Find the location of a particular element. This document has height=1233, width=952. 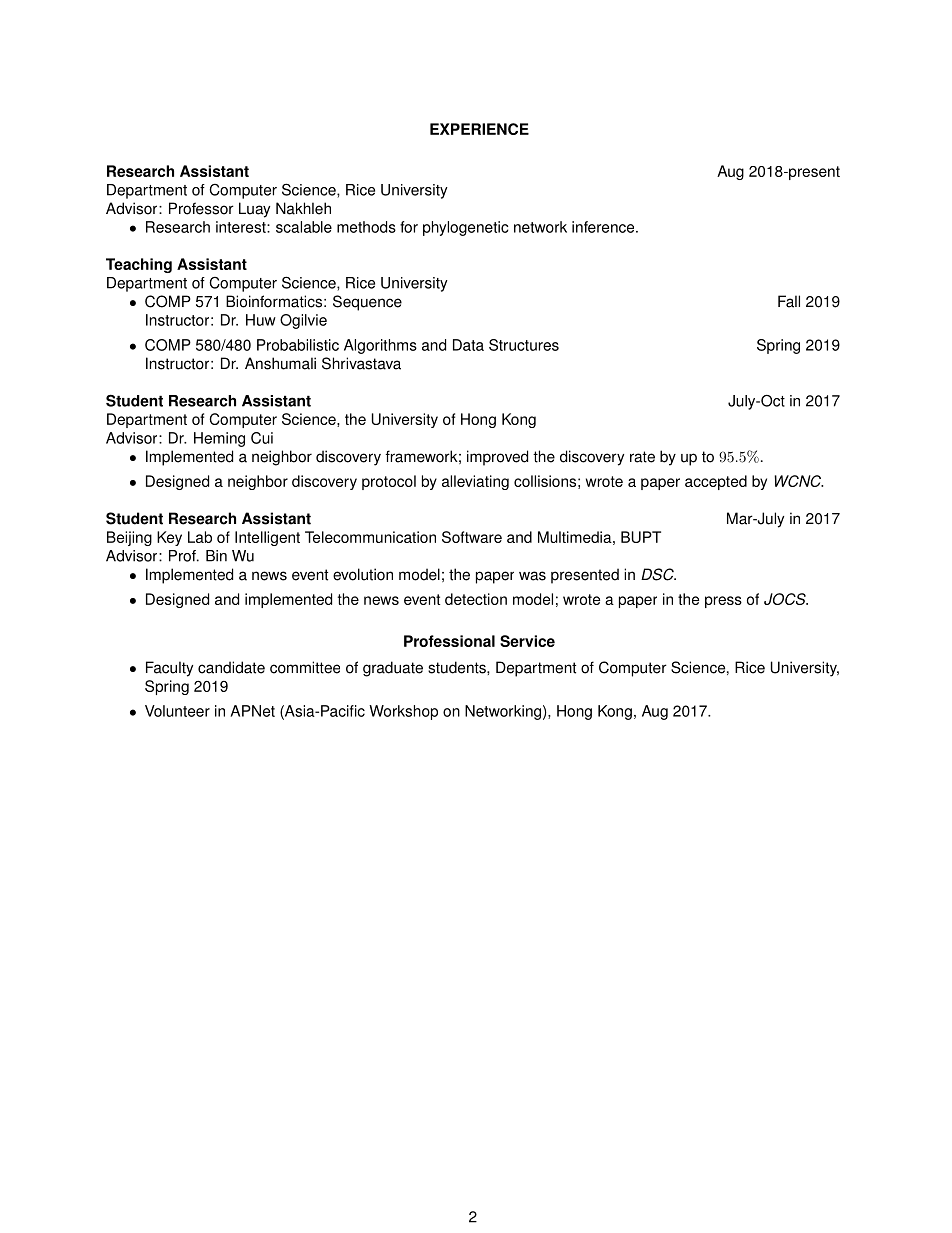

accepted is located at coordinates (716, 482).
